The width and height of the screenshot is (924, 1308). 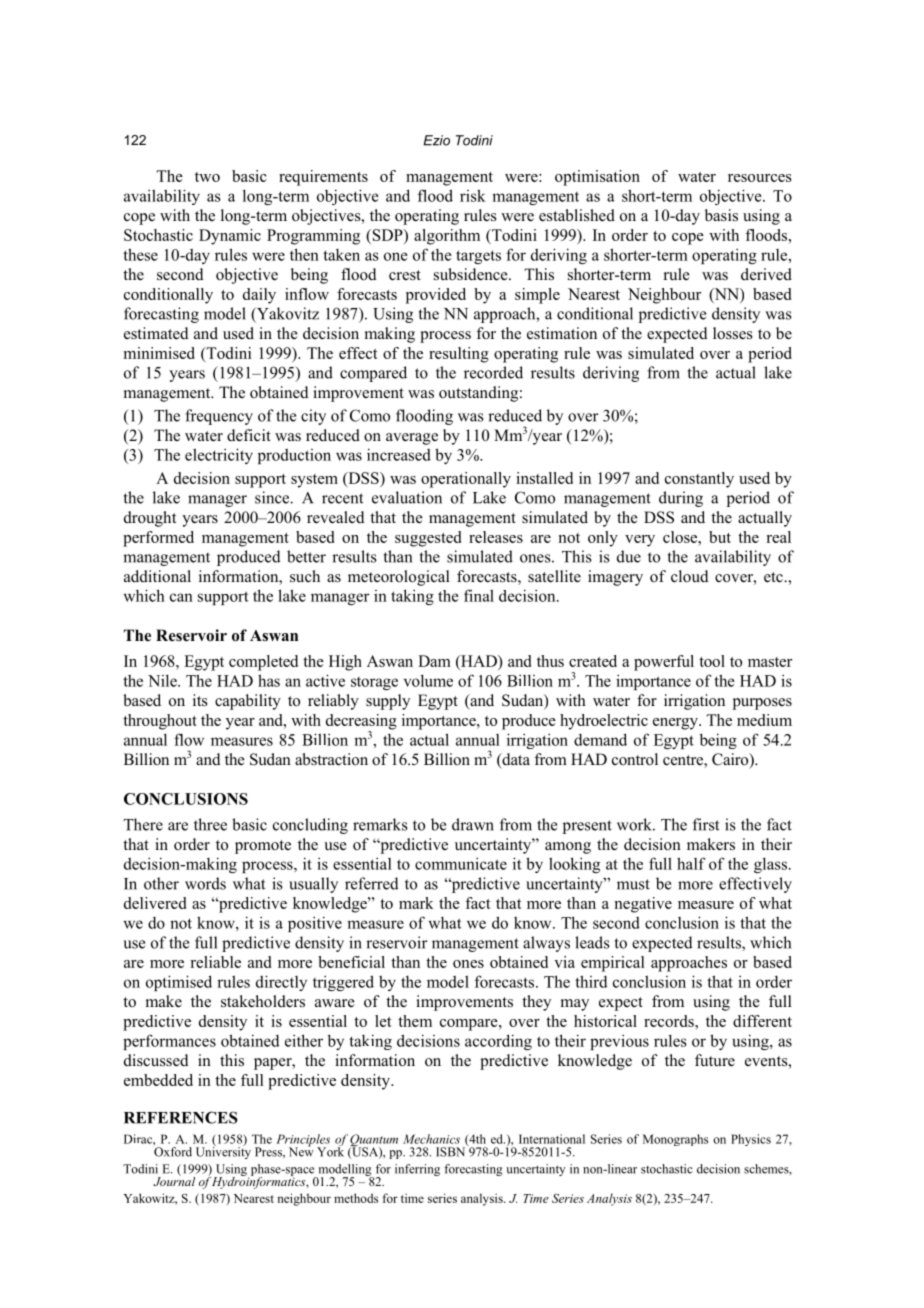 What do you see at coordinates (473, 195) in the screenshot?
I see `risk` at bounding box center [473, 195].
